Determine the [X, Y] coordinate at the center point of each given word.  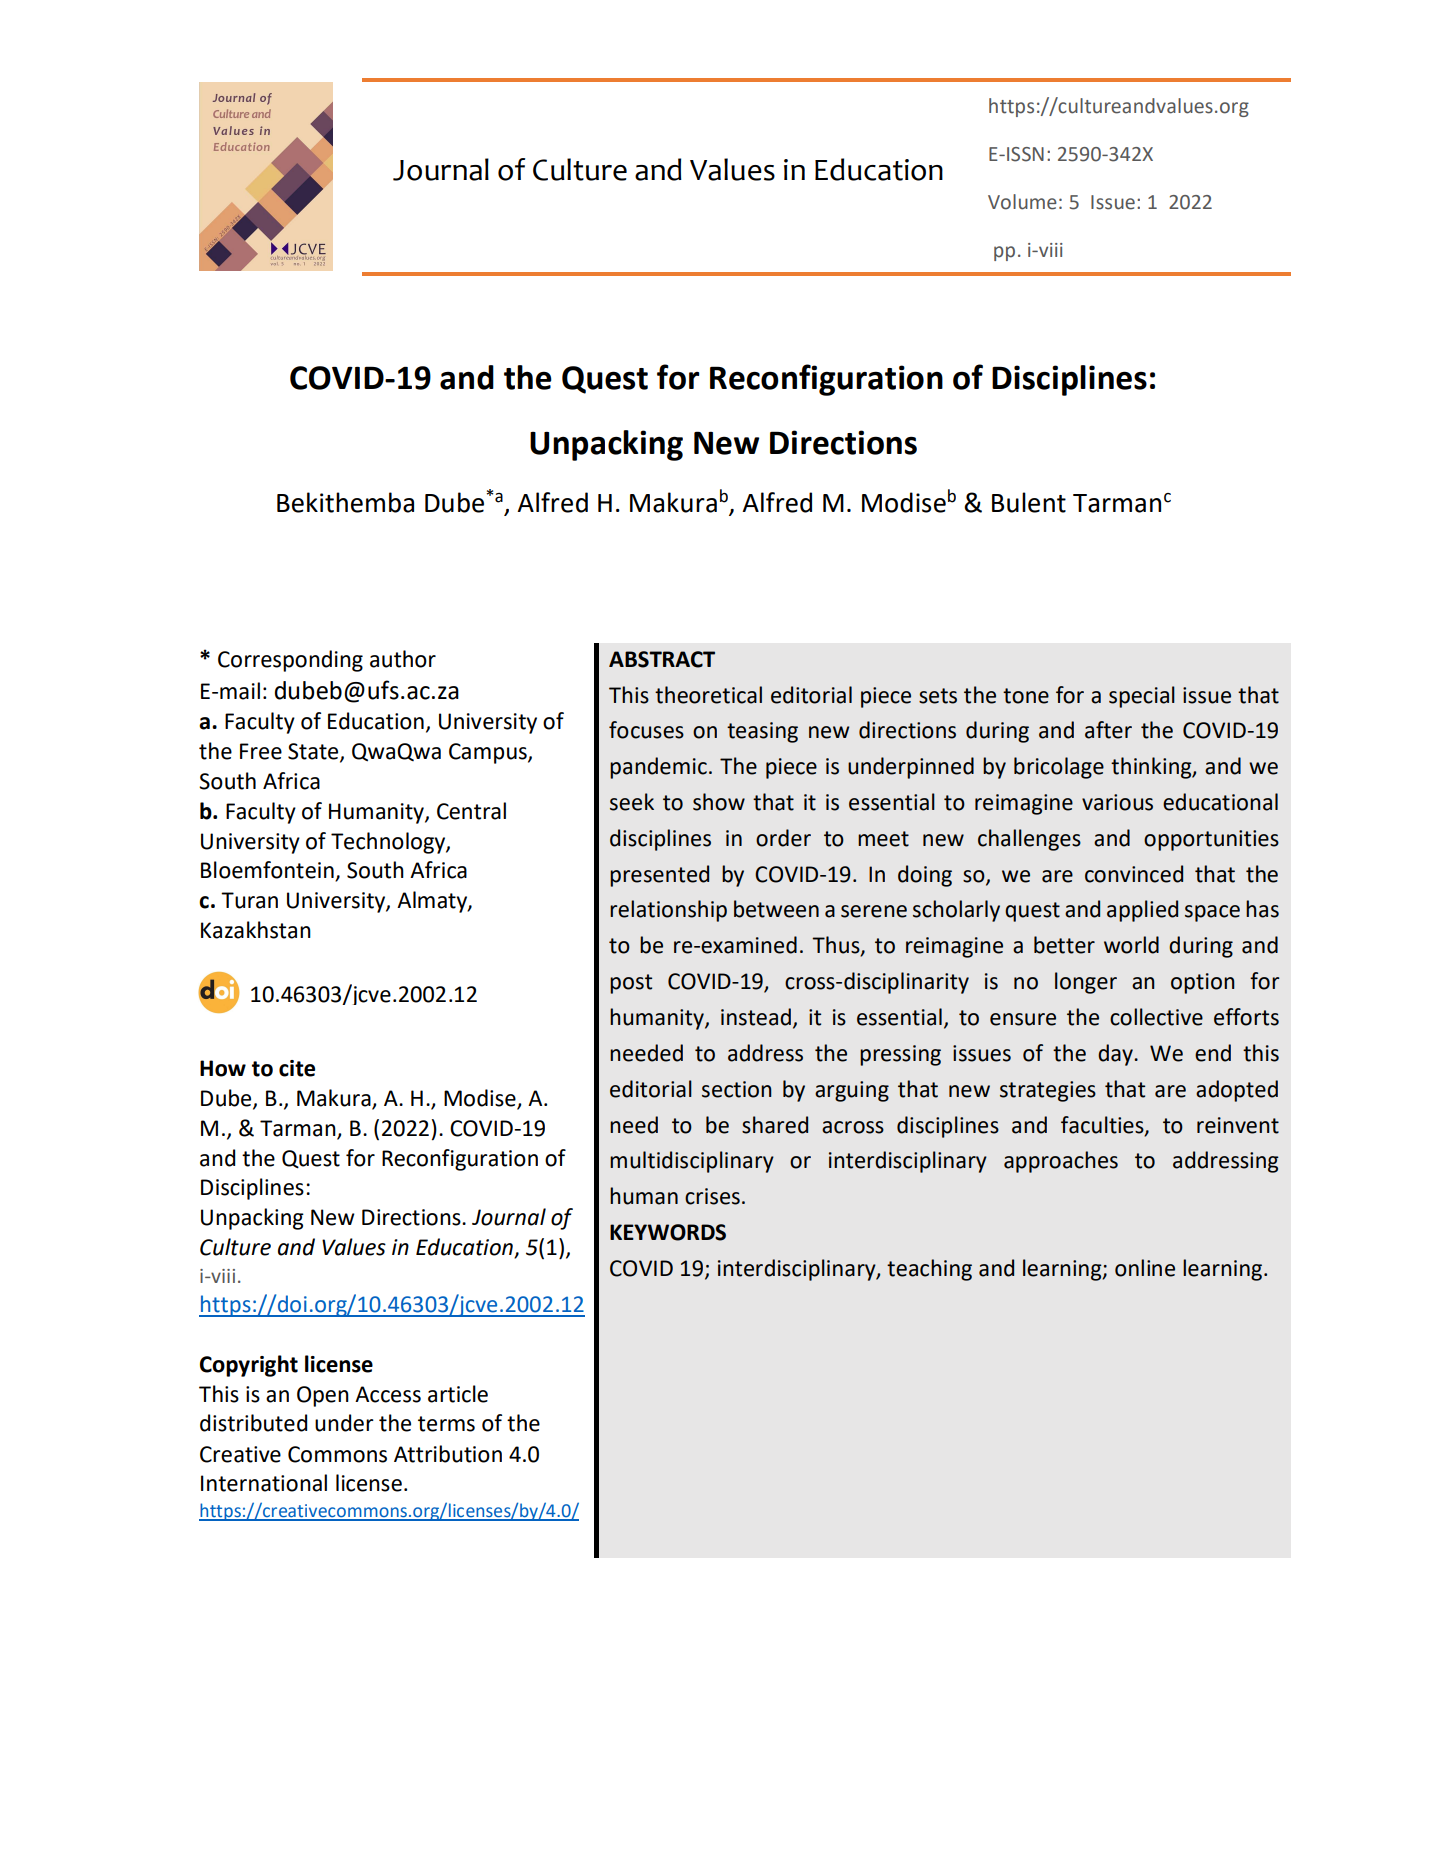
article [458, 1394]
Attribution [448, 1454]
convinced [1134, 874]
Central [471, 811]
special [1142, 697]
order [783, 838]
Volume [1022, 202]
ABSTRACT [662, 659]
